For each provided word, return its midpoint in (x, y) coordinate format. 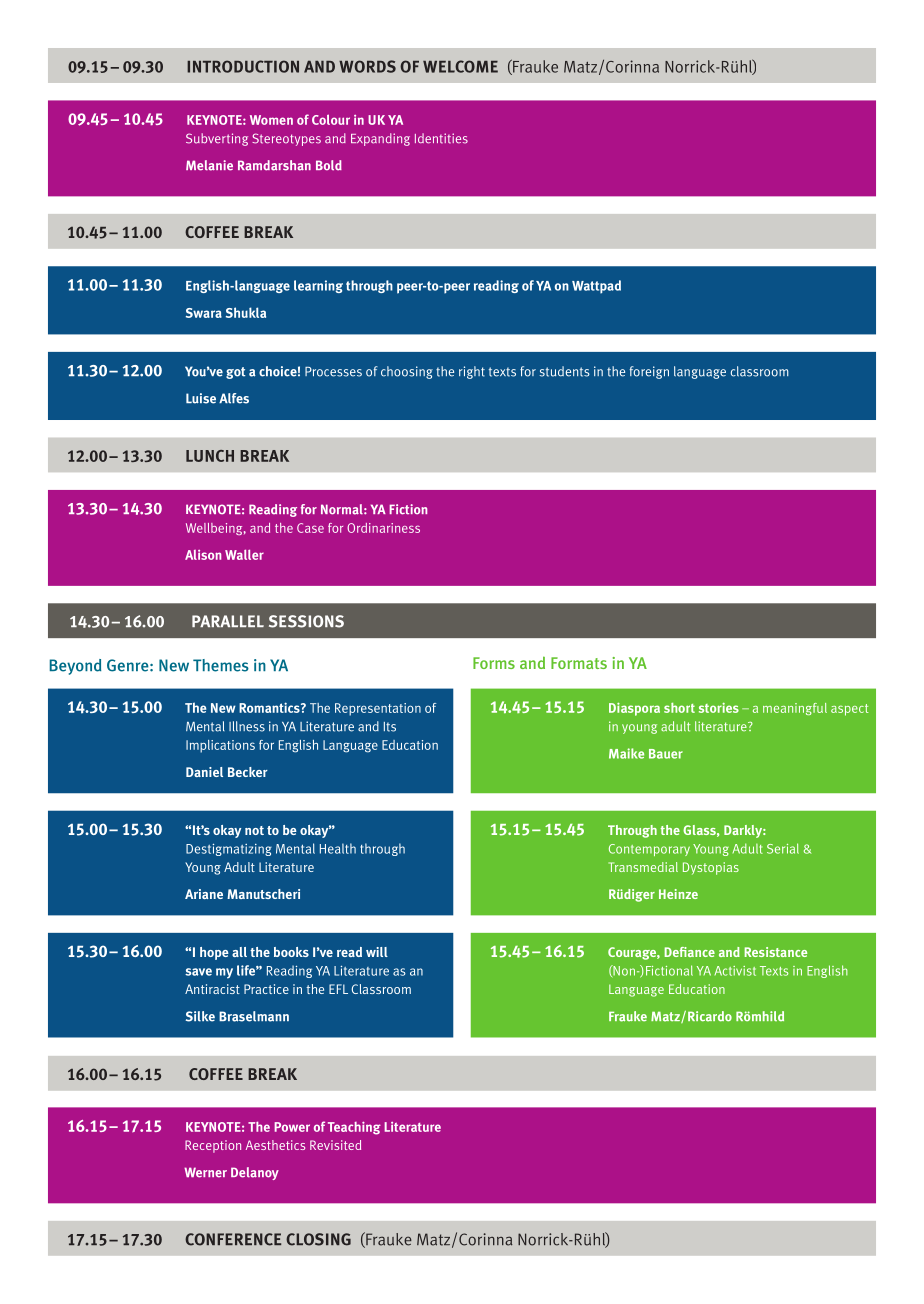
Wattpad (596, 287)
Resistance (776, 952)
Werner (205, 1172)
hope (214, 953)
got (236, 373)
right (472, 372)
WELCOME (460, 66)
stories (719, 708)
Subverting (217, 139)
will (377, 952)
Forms (494, 663)
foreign (649, 372)
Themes (221, 665)
